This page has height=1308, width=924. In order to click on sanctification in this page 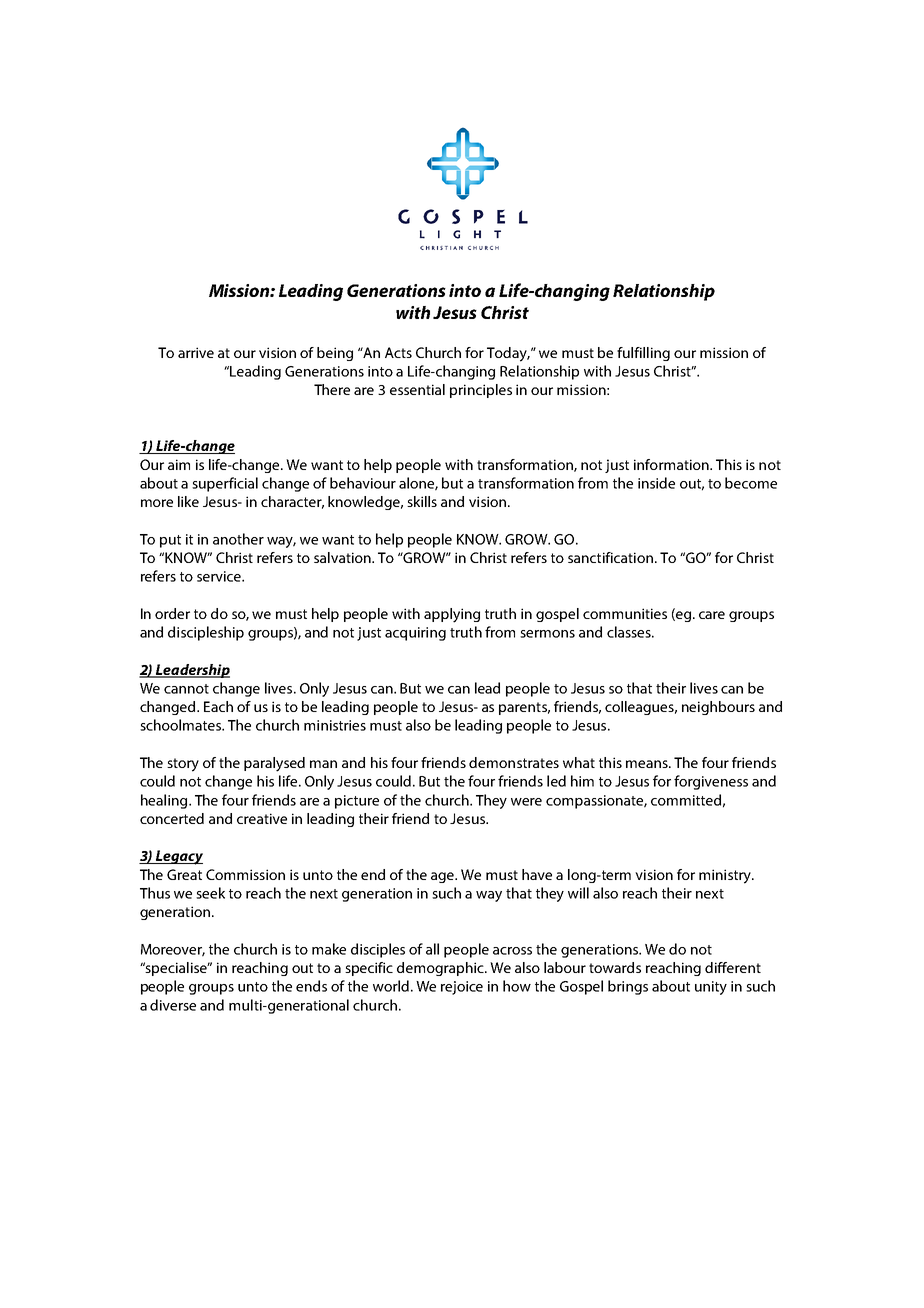, I will do `click(610, 557)`.
